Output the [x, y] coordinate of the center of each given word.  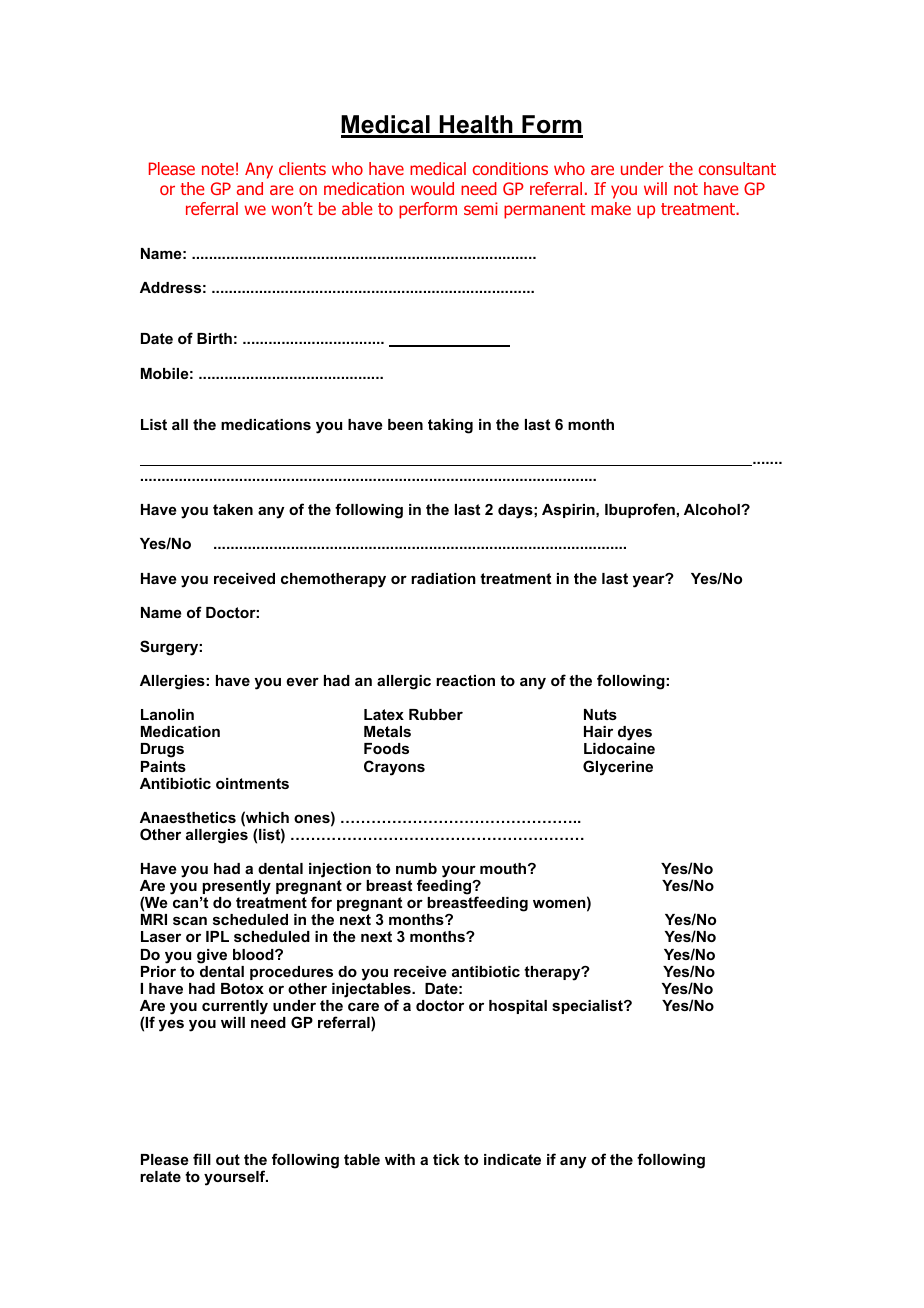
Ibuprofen [640, 510]
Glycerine [618, 768]
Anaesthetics [188, 817]
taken [233, 509]
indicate [512, 1159]
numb [416, 868]
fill [202, 1159]
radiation [443, 578]
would [432, 188]
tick [446, 1159]
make [611, 208]
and [250, 188]
